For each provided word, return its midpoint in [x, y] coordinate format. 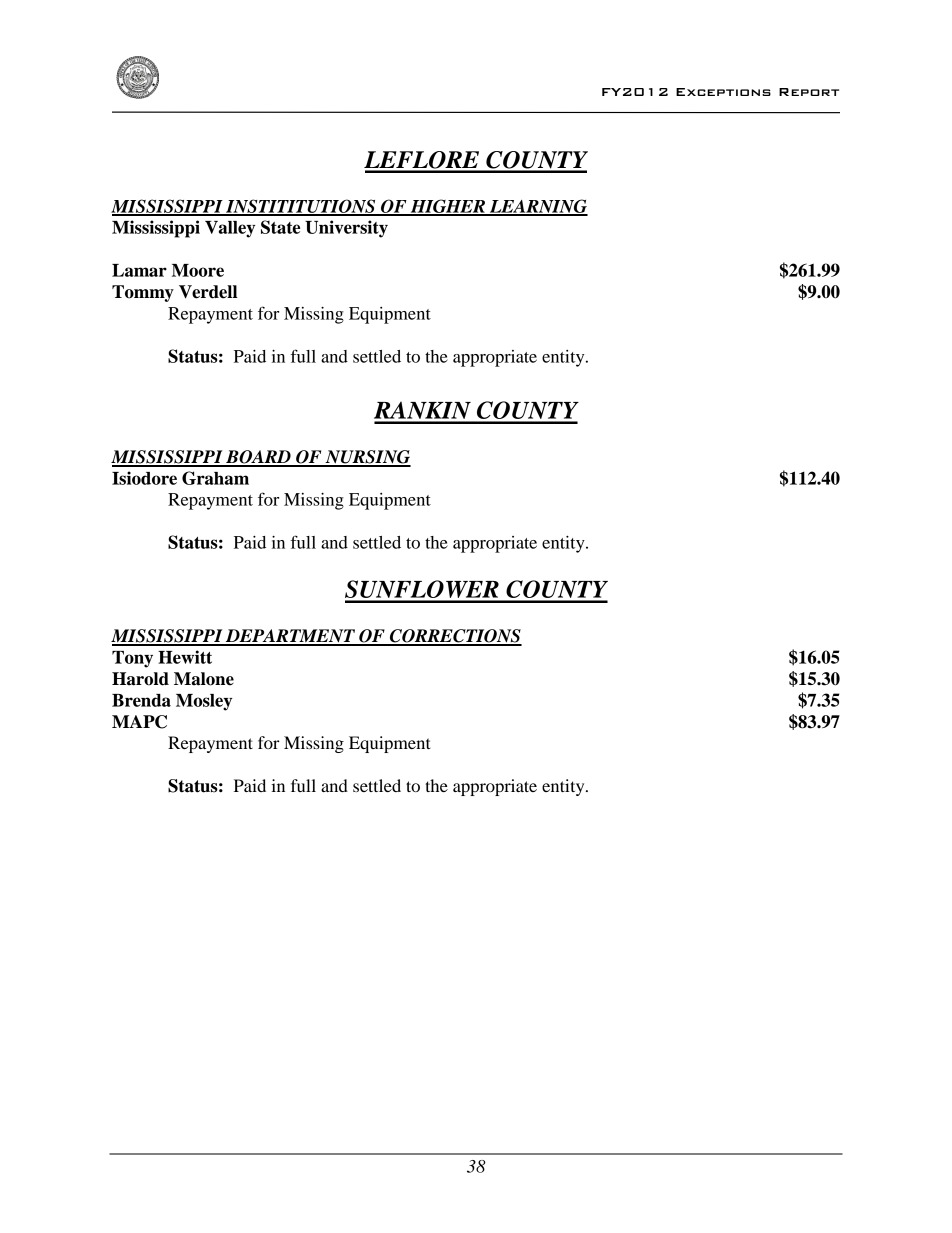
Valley [230, 229]
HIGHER [448, 207]
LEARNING [538, 207]
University [346, 229]
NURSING [367, 458]
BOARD [258, 458]
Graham [215, 478]
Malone [204, 679]
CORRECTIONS [455, 637]
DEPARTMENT [290, 637]
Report [809, 92]
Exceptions [723, 92]
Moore [198, 270]
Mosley [204, 702]
